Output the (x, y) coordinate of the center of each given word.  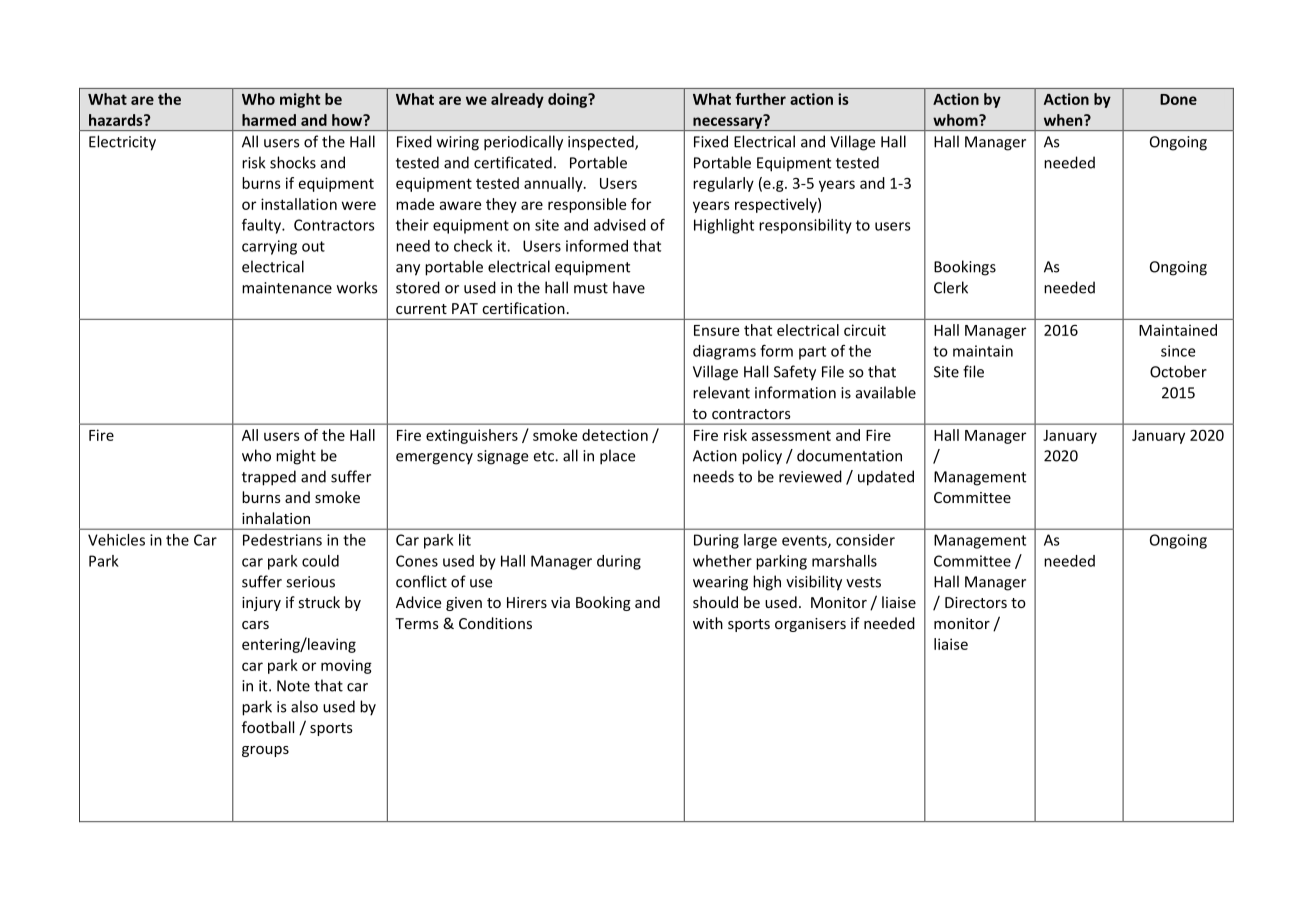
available (886, 392)
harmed (269, 120)
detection (615, 435)
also (304, 706)
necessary (728, 123)
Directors (976, 602)
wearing (720, 583)
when (1064, 120)
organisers (810, 625)
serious (310, 582)
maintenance (287, 288)
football (268, 727)
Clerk (951, 287)
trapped (269, 478)
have (629, 287)
